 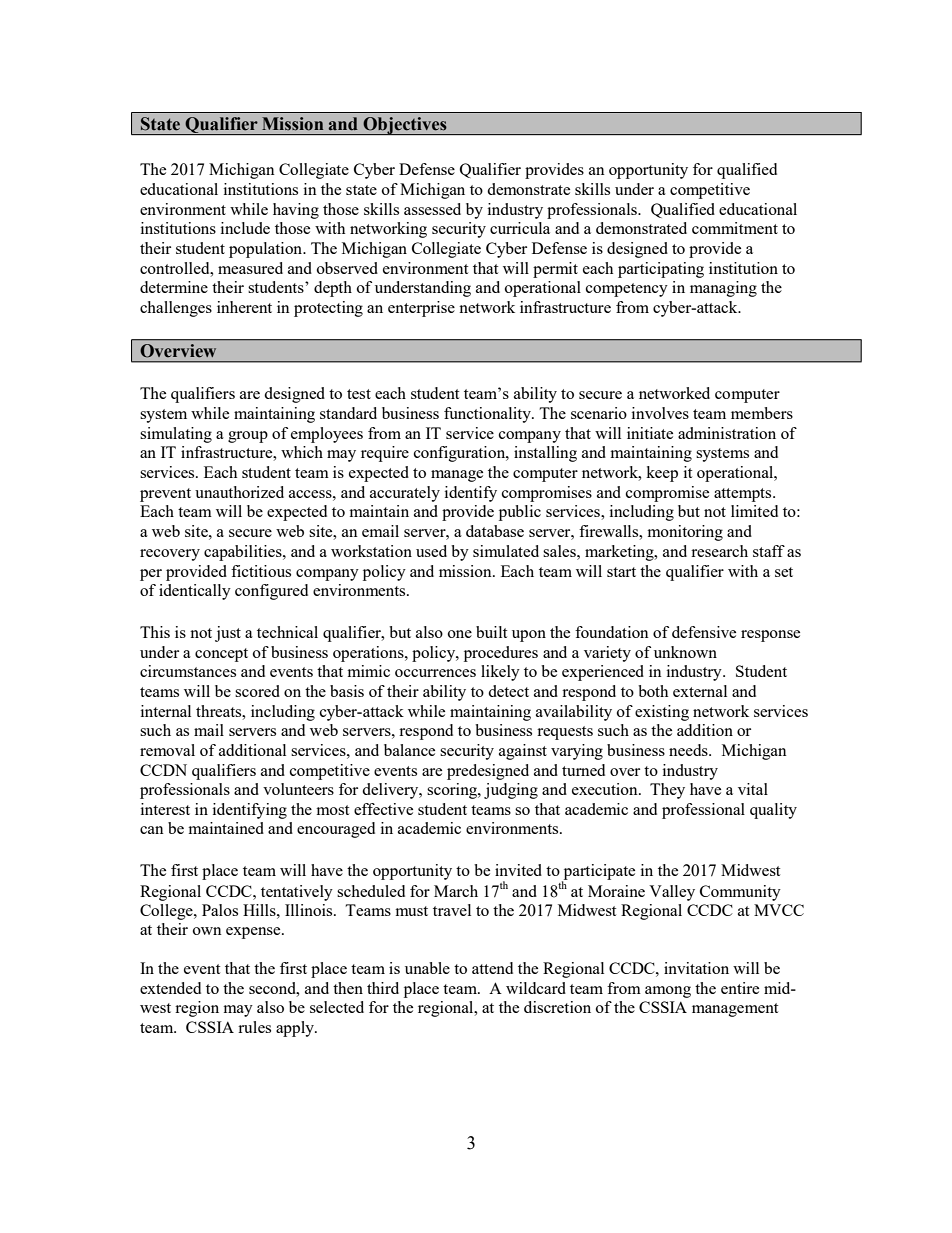 What do you see at coordinates (405, 126) in the screenshot?
I see `Objectives` at bounding box center [405, 126].
